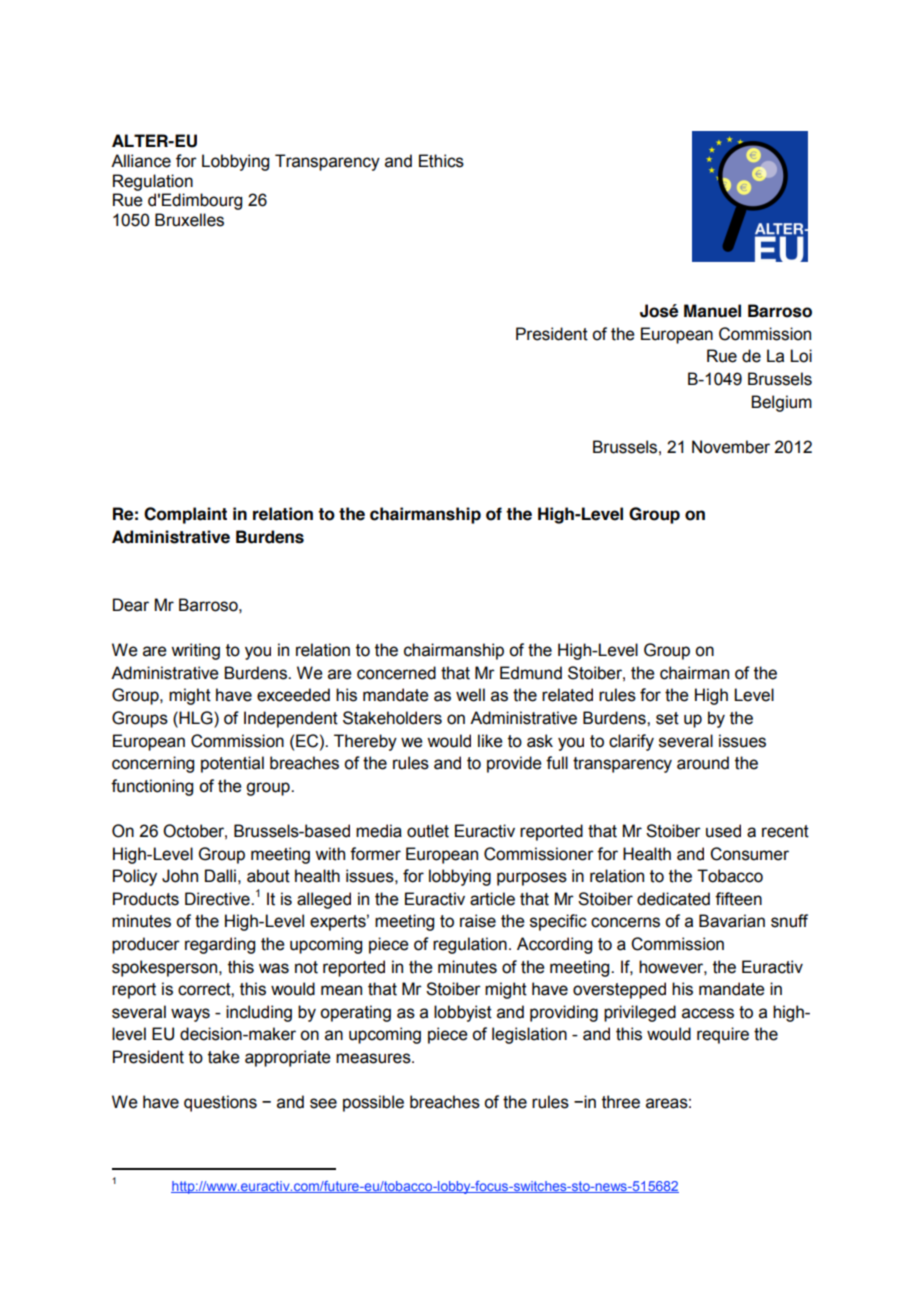 The width and height of the screenshot is (924, 1308). Describe the element at coordinates (531, 673) in the screenshot. I see `Edmund` at that location.
